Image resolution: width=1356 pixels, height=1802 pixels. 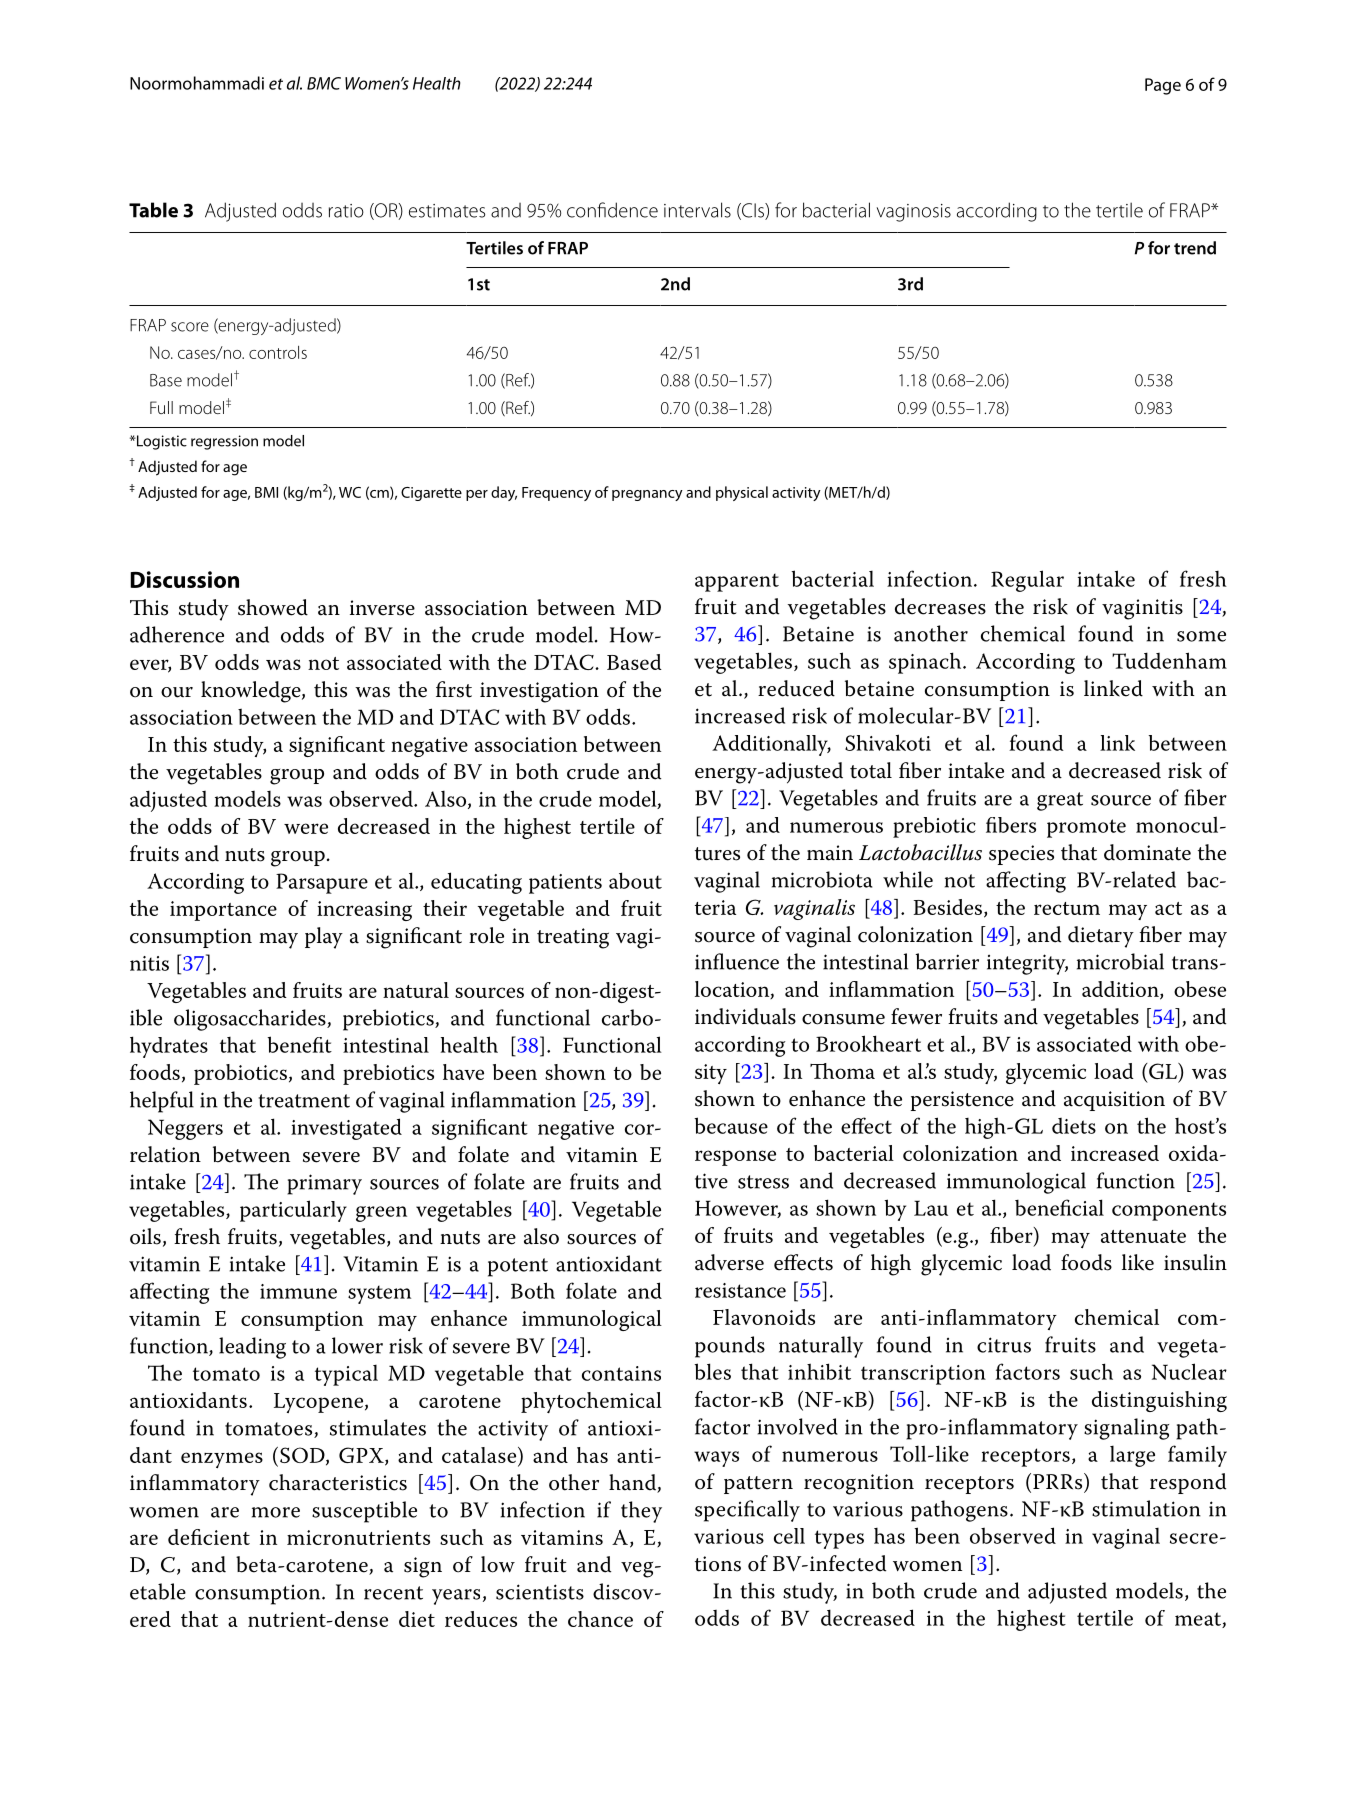 What do you see at coordinates (266, 492) in the image?
I see `BMI` at bounding box center [266, 492].
